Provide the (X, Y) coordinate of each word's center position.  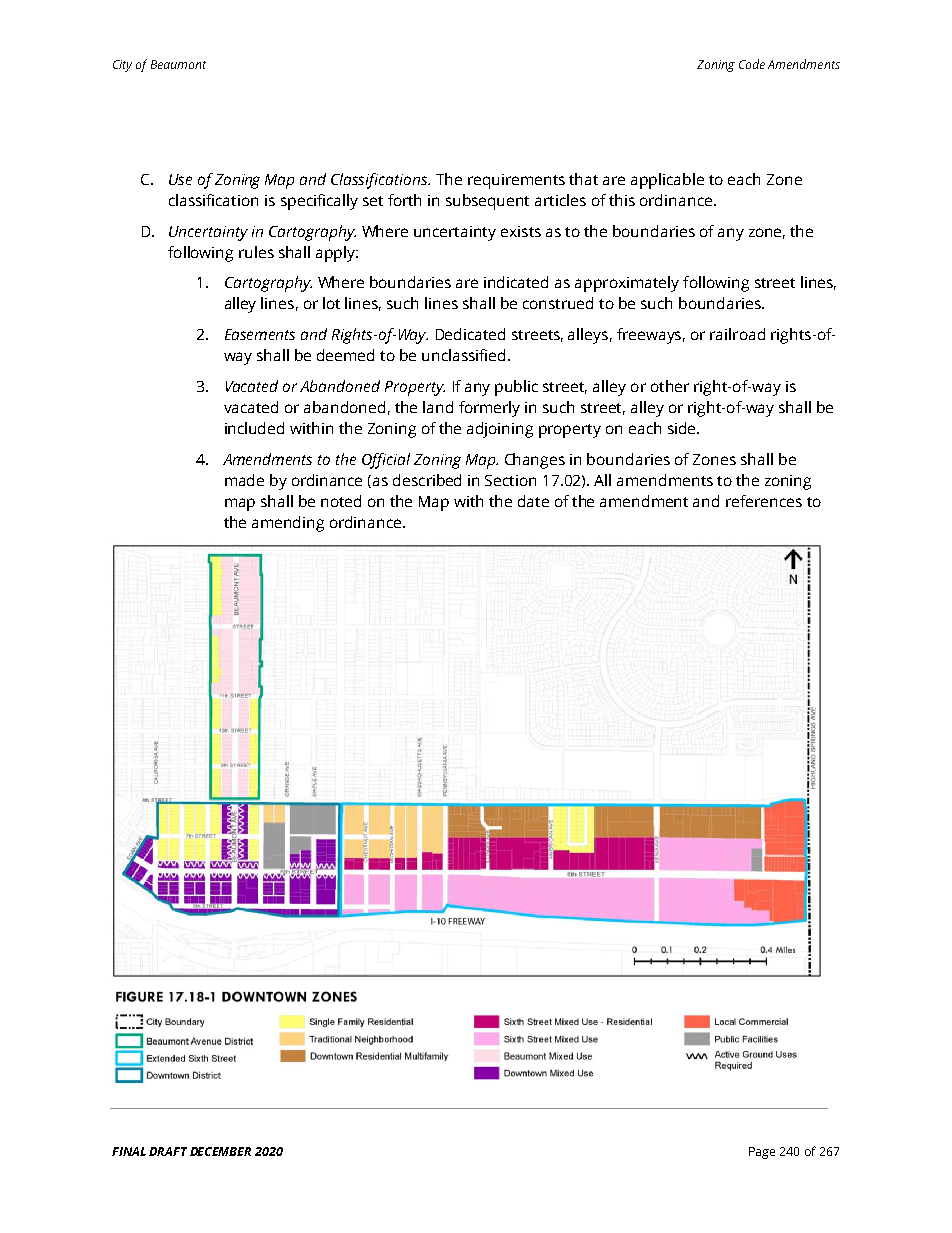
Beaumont (178, 64)
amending (288, 524)
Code (752, 64)
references (764, 501)
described (427, 480)
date (533, 501)
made (244, 480)
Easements (260, 334)
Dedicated (470, 334)
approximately (627, 284)
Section (510, 480)
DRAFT (168, 1151)
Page (762, 1153)
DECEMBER (220, 1151)
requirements (516, 181)
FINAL (129, 1151)
